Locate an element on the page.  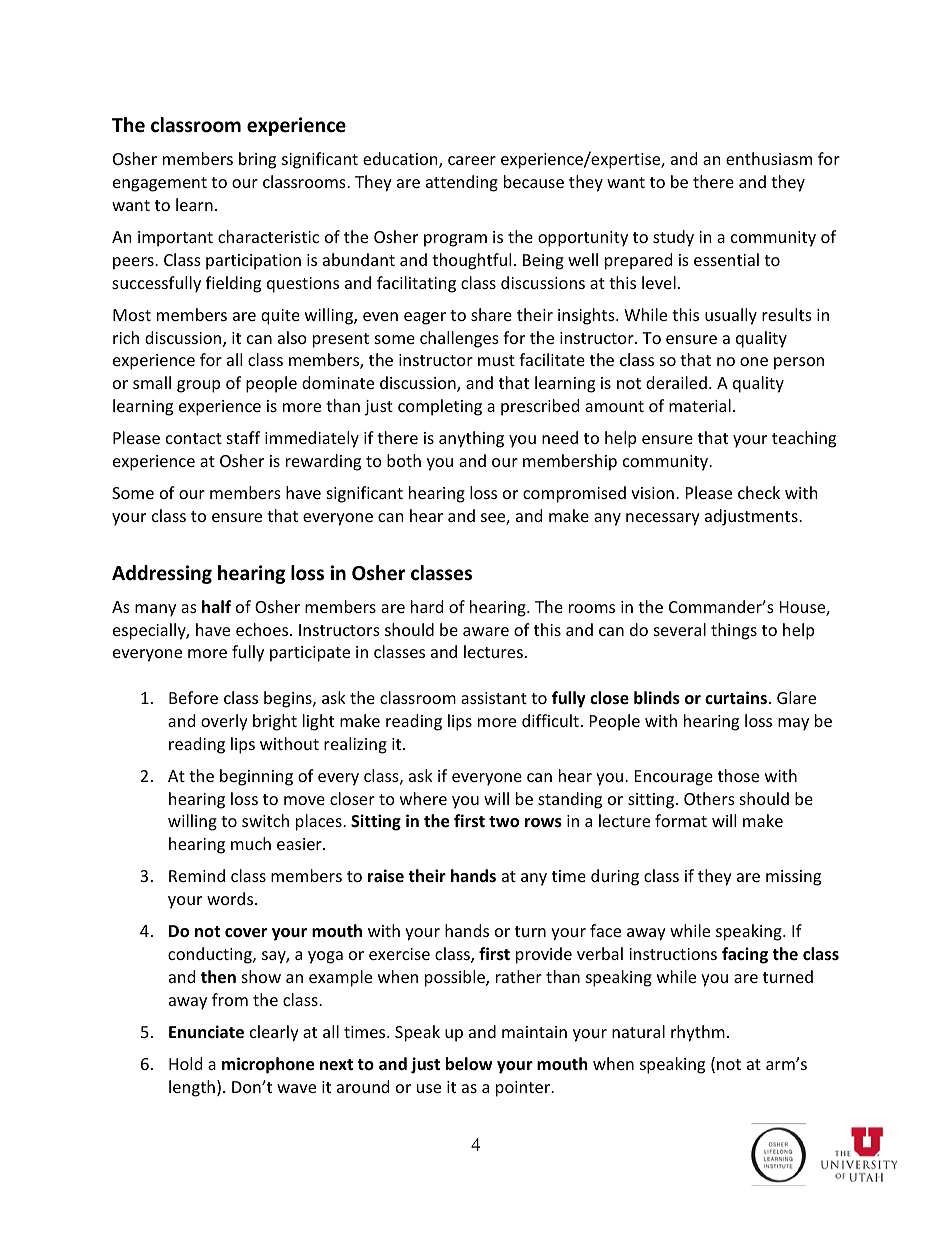
rhythm is located at coordinates (698, 1033).
